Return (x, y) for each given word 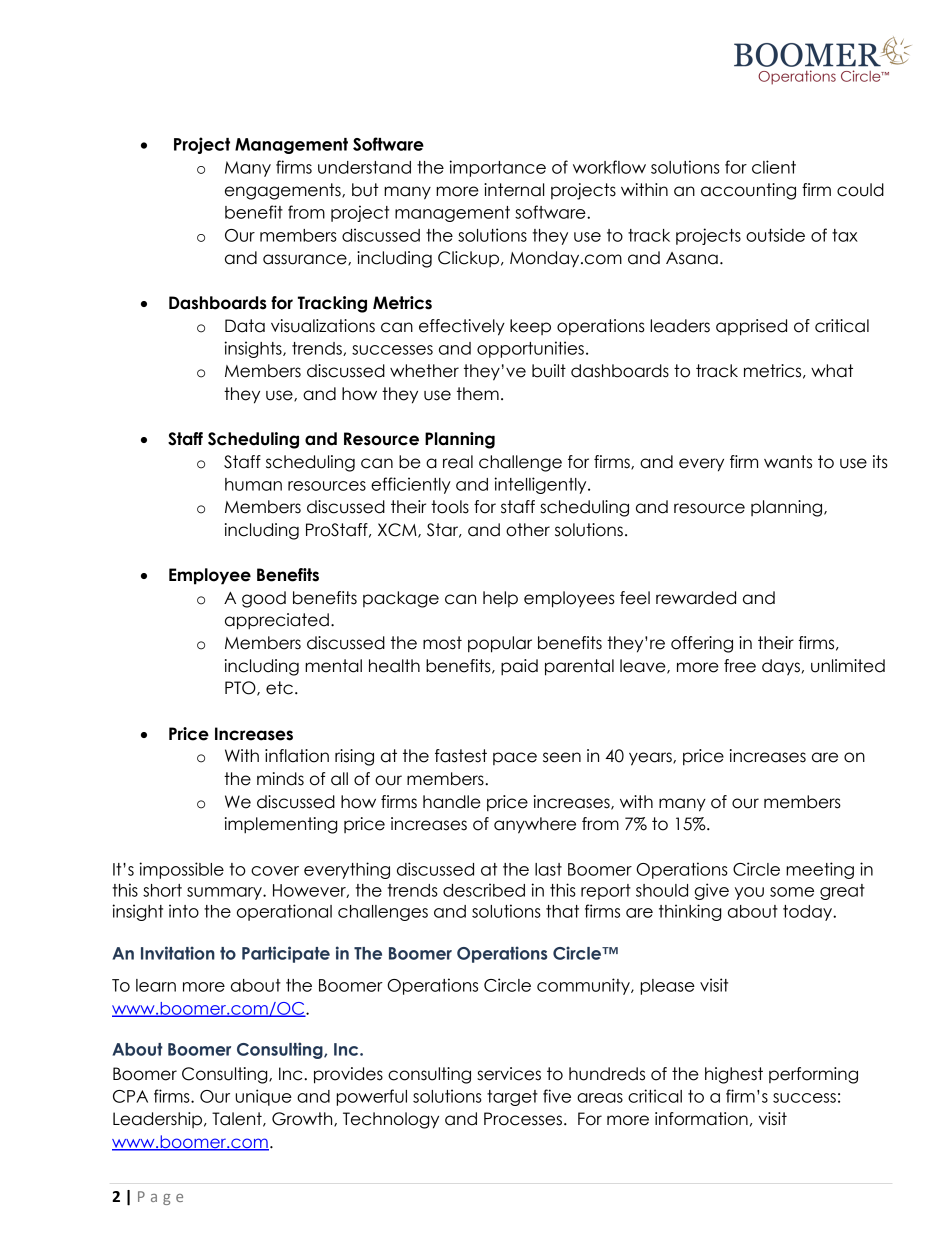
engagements (284, 191)
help (500, 599)
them (478, 394)
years (651, 759)
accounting (748, 191)
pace (515, 758)
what (832, 371)
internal (514, 190)
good (264, 599)
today (808, 913)
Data (245, 326)
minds (280, 779)
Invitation (178, 953)
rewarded (696, 598)
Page (160, 1198)
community (584, 986)
